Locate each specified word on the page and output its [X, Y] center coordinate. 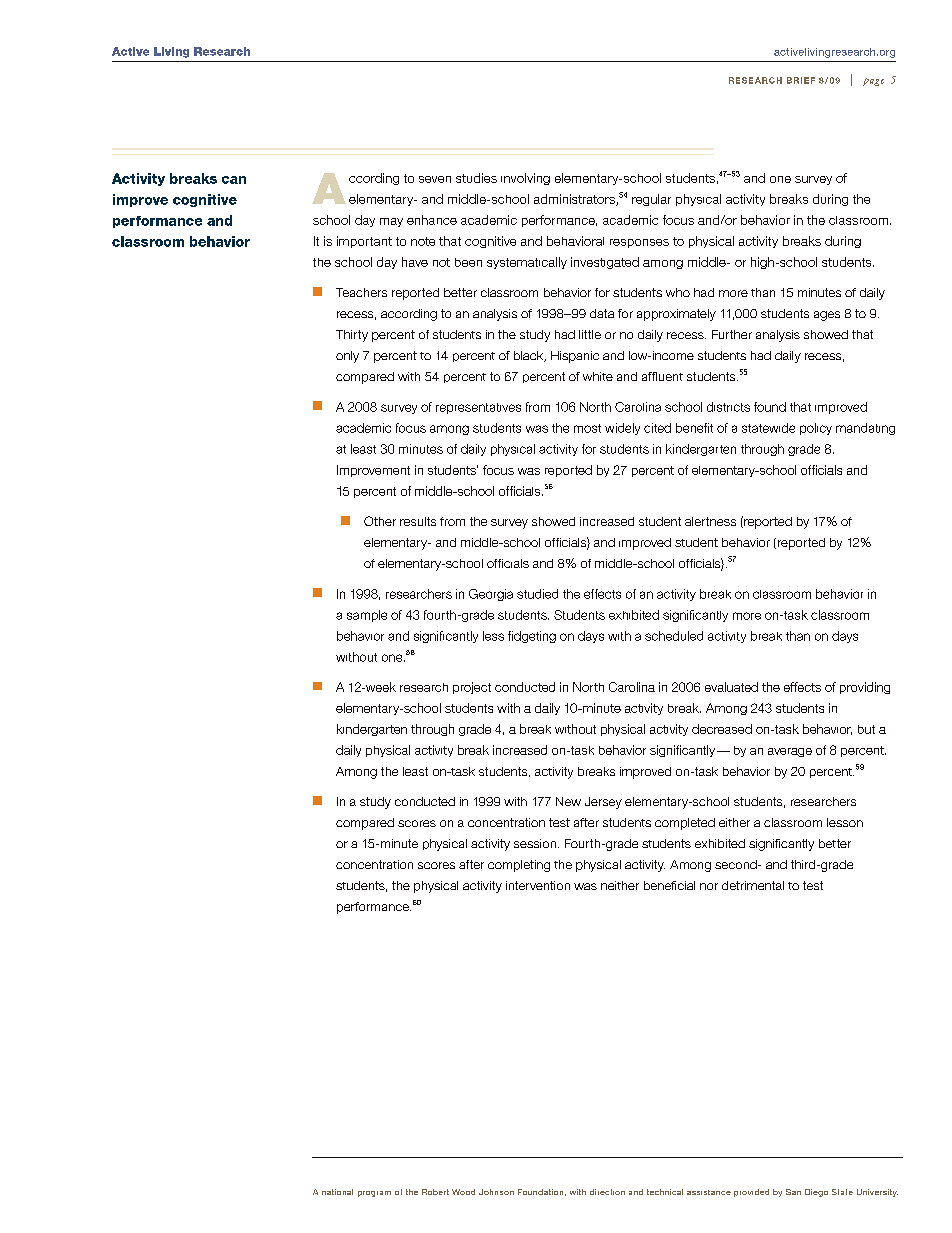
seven [435, 179]
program [374, 1194]
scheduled [674, 636]
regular [651, 200]
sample [367, 616]
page [873, 82]
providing [865, 688]
